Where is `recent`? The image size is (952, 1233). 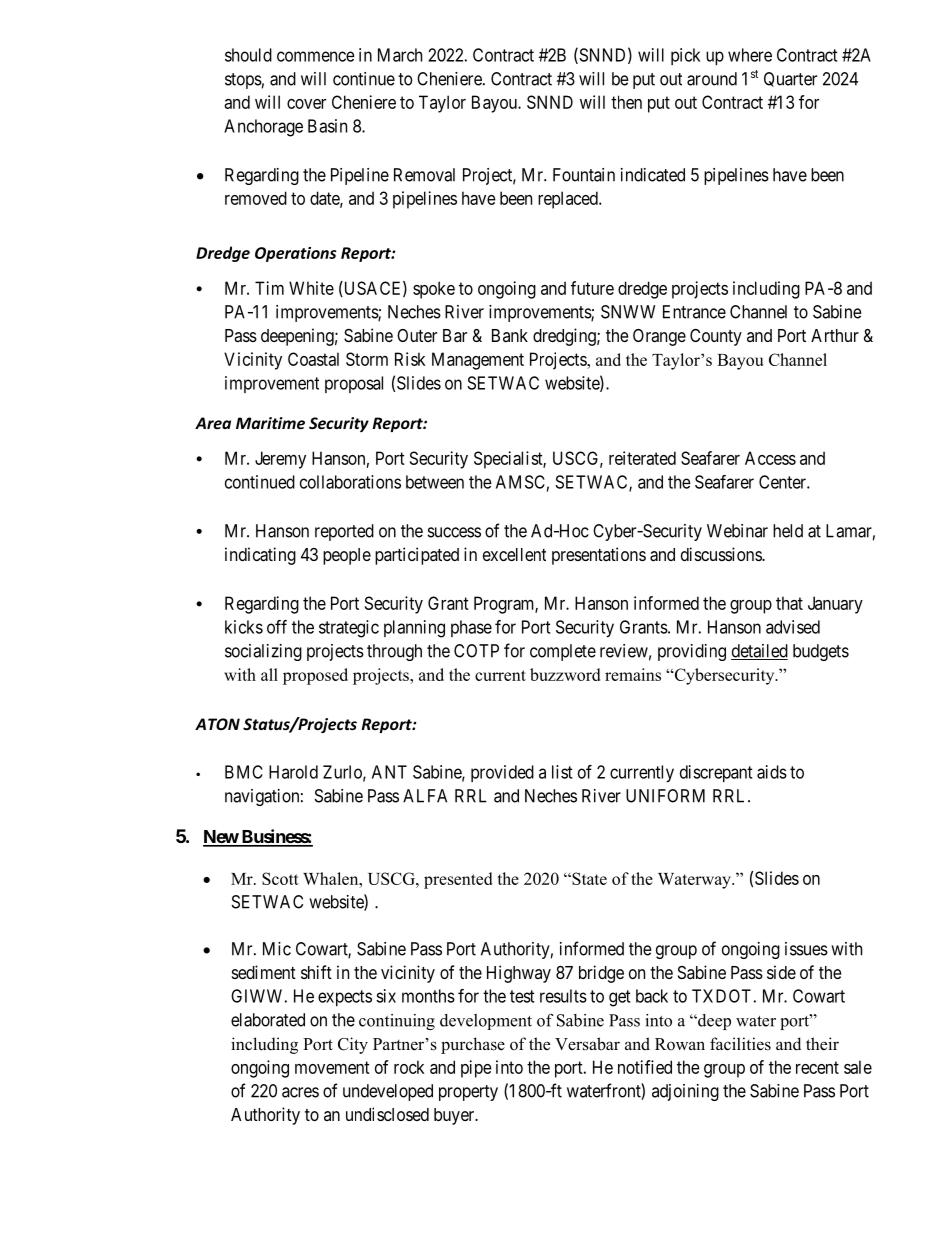 recent is located at coordinates (817, 1067).
